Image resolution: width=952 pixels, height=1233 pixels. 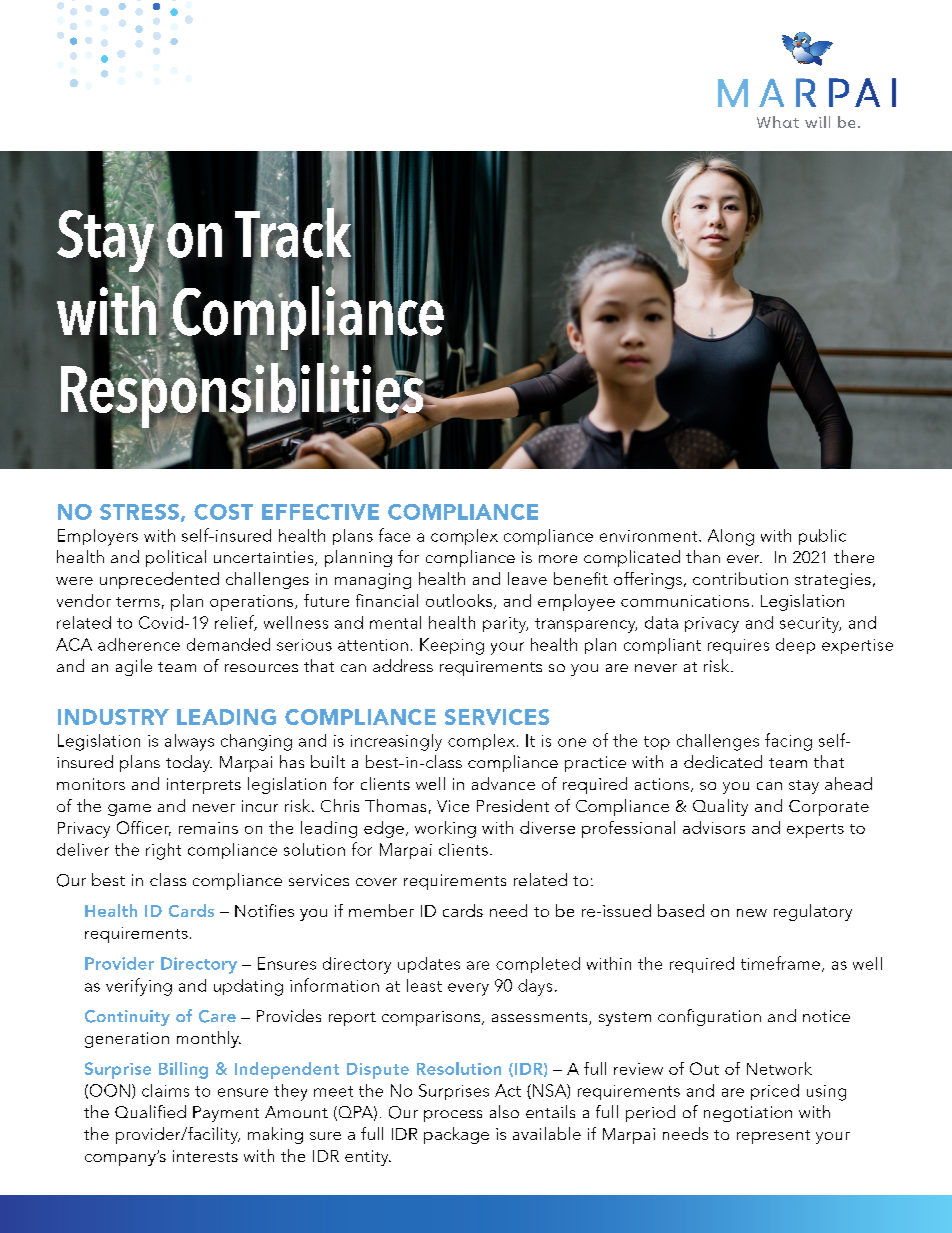 I want to click on What, so click(x=778, y=122).
